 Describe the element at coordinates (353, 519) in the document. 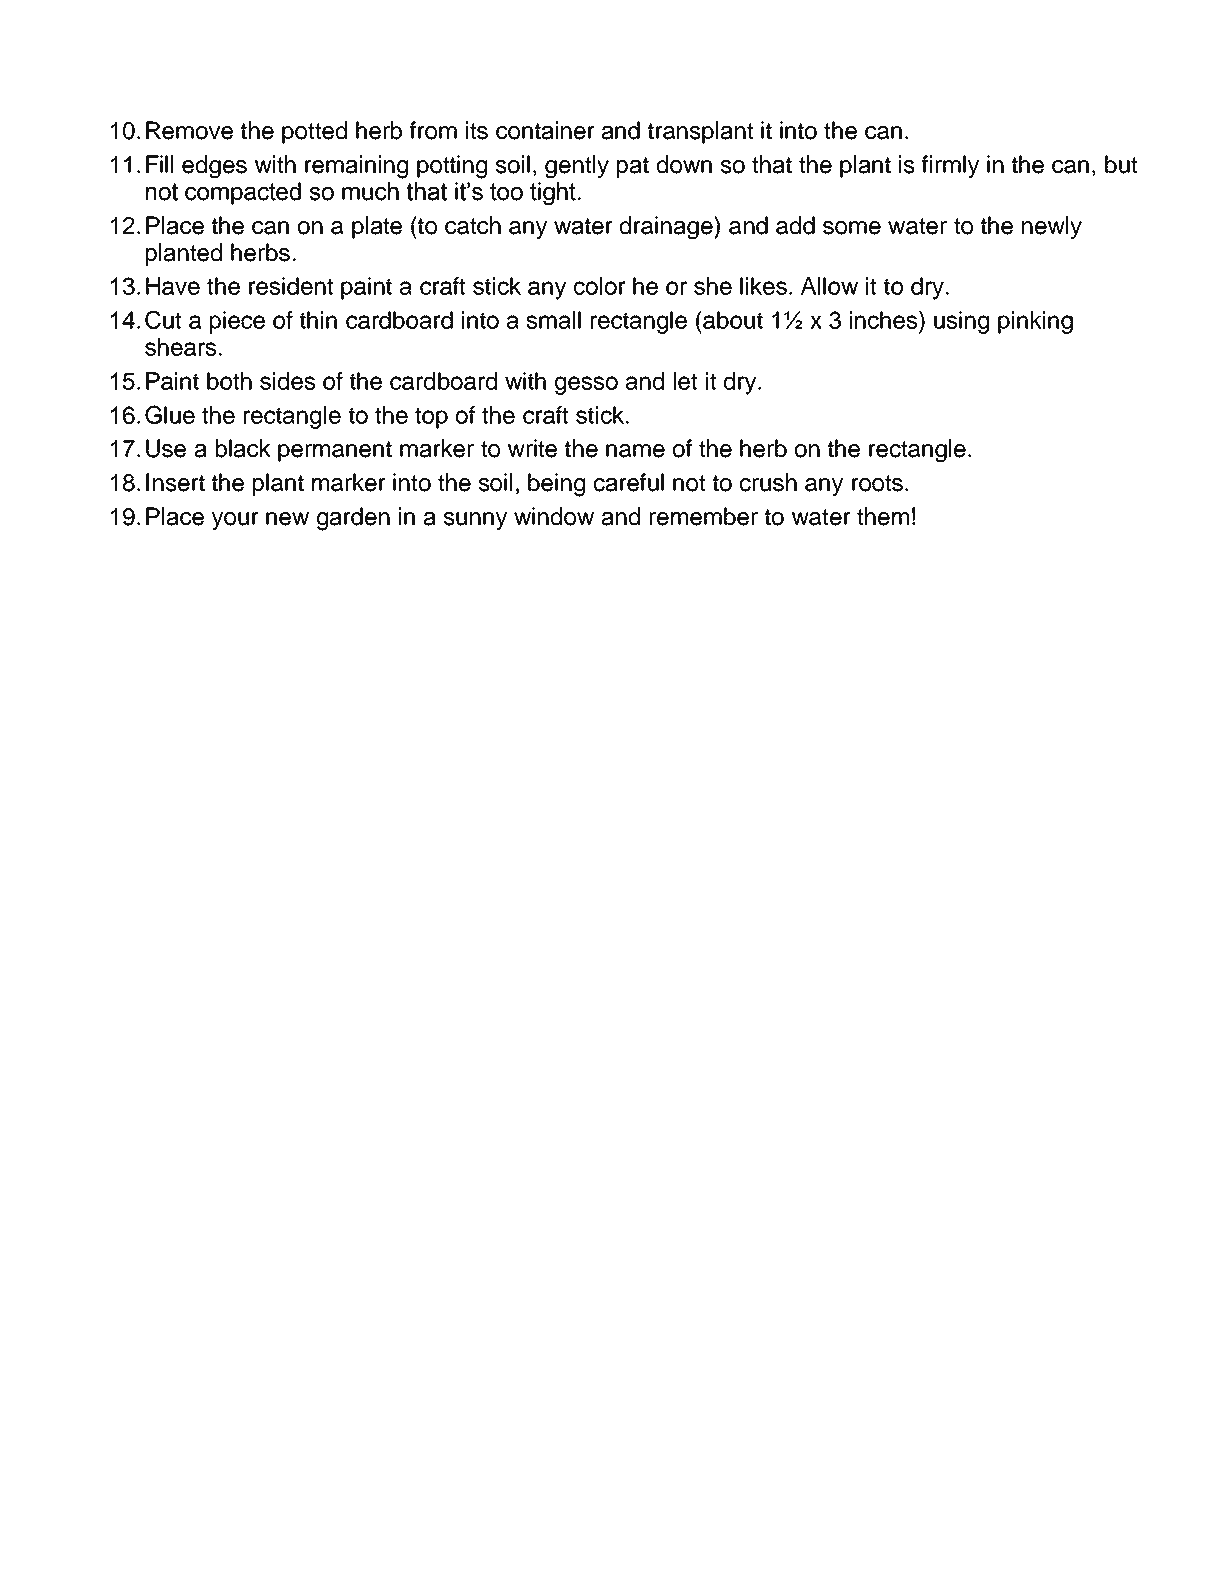

I see `garden` at that location.
